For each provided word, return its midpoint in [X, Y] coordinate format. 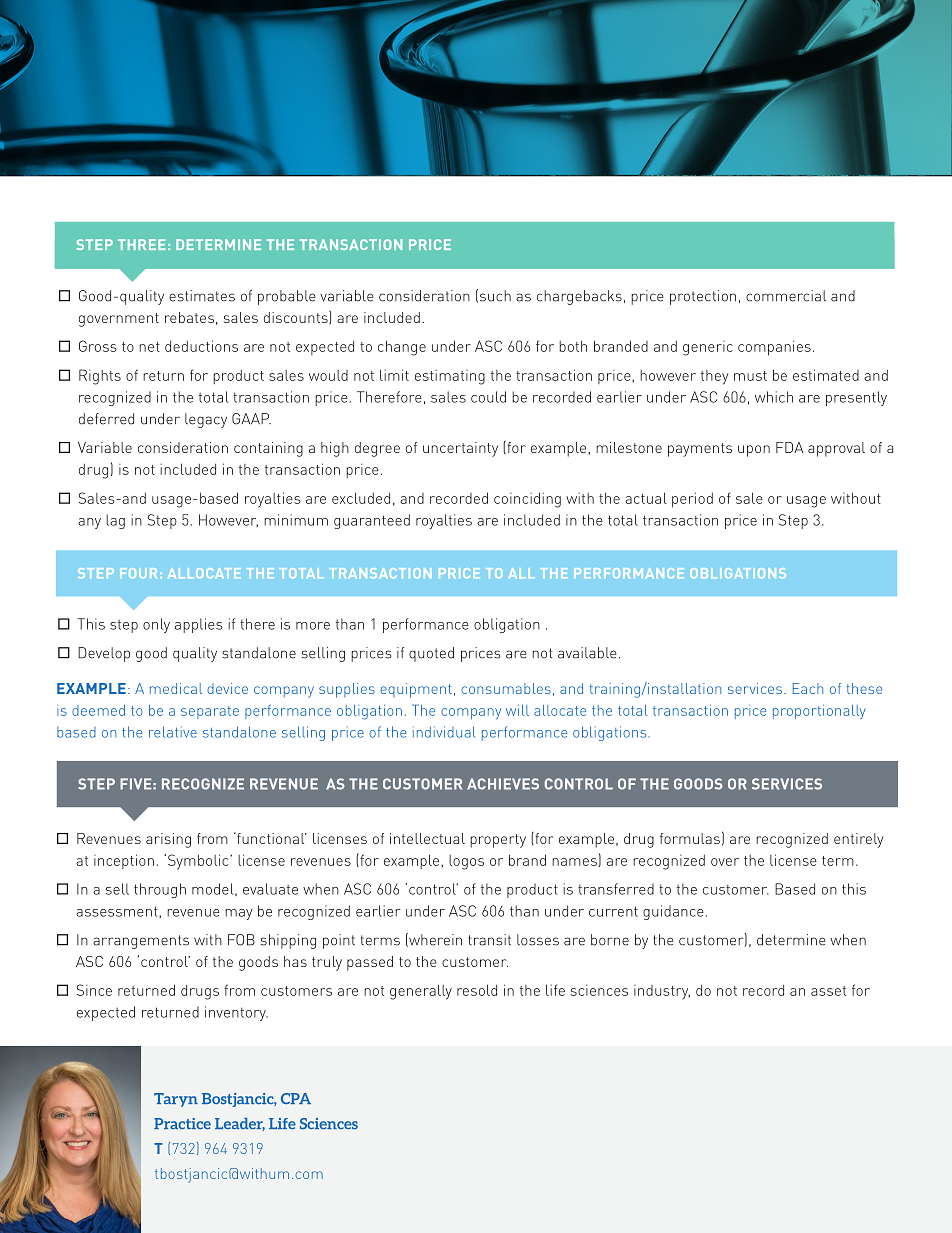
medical [176, 688]
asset [828, 991]
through [160, 890]
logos [466, 862]
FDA [789, 447]
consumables [506, 688]
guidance [673, 912]
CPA [296, 1098]
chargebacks [579, 297]
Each [808, 688]
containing [268, 449]
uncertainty [460, 449]
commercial [786, 296]
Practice [182, 1123]
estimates [202, 296]
